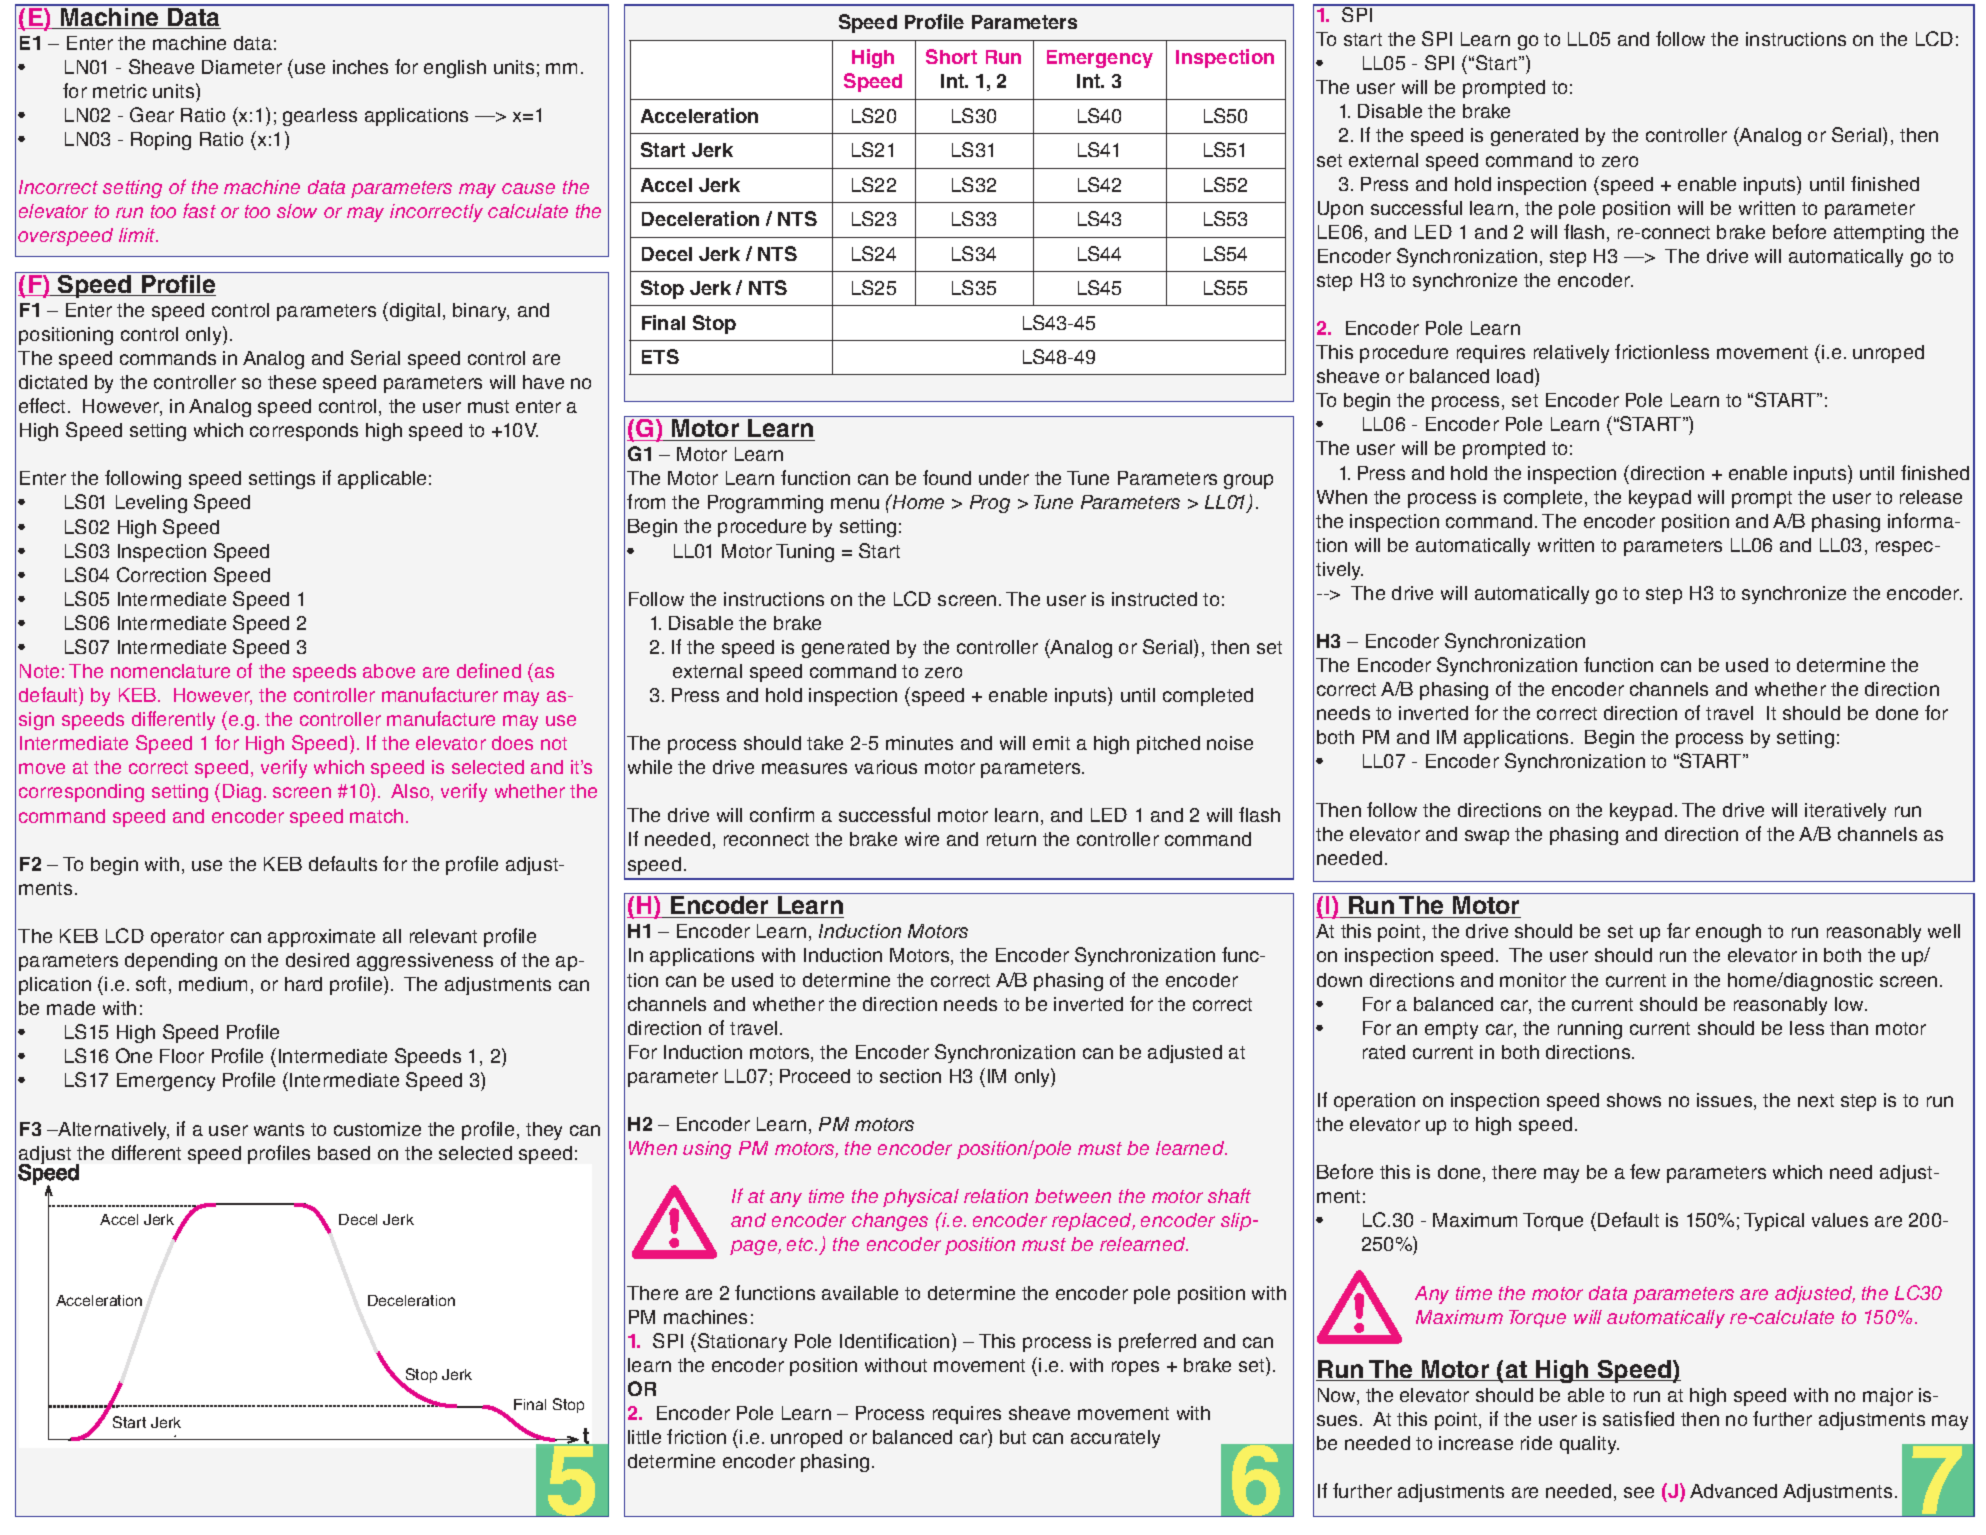 This screenshot has width=1986, height=1535. Describe the element at coordinates (644, 1437) in the screenshot. I see `little` at that location.
